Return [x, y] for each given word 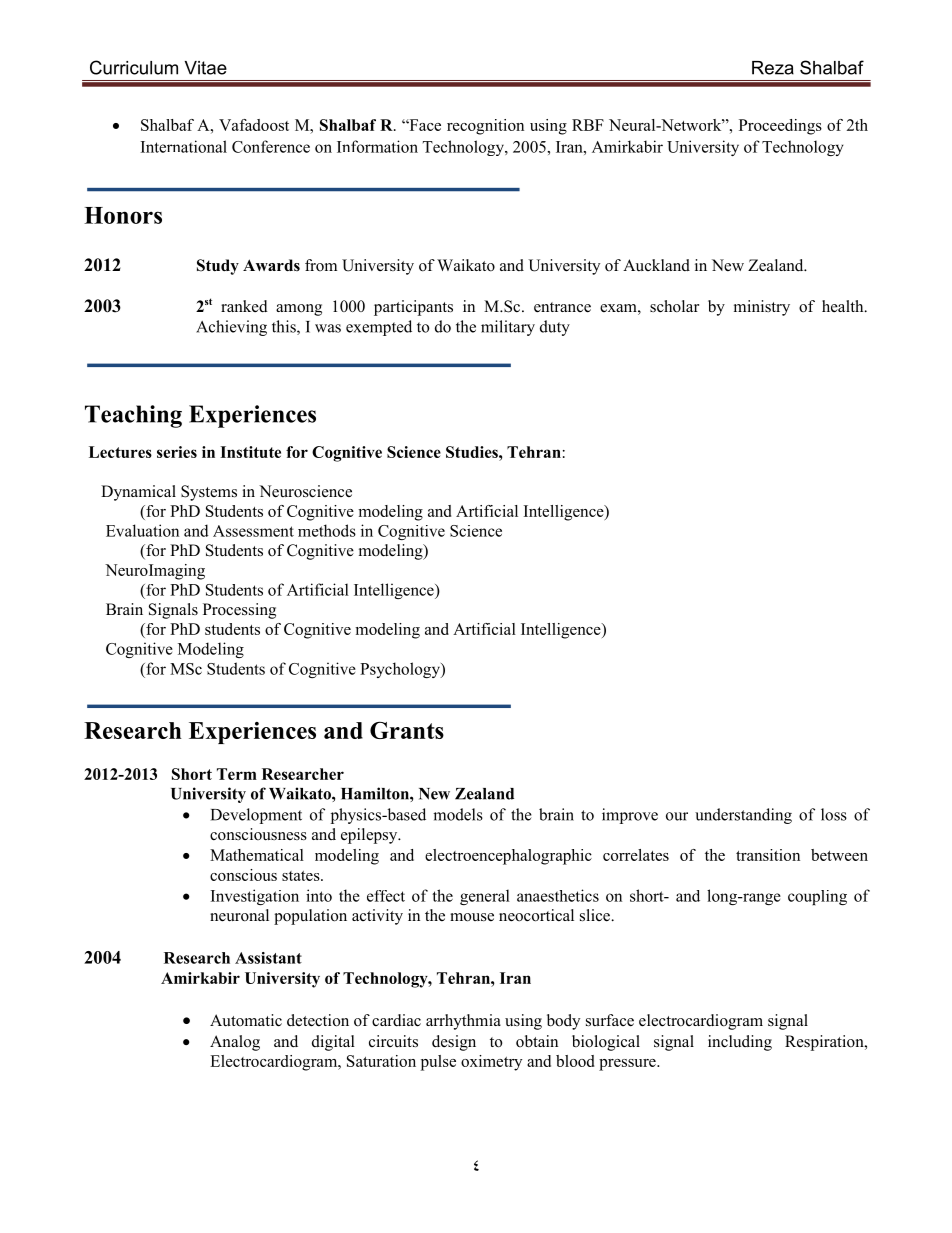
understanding [743, 816]
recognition [485, 127]
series [177, 452]
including [740, 1043]
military [508, 328]
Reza [773, 68]
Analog [235, 1043]
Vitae [206, 68]
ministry [762, 308]
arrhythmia [463, 1022]
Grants [407, 730]
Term [237, 774]
